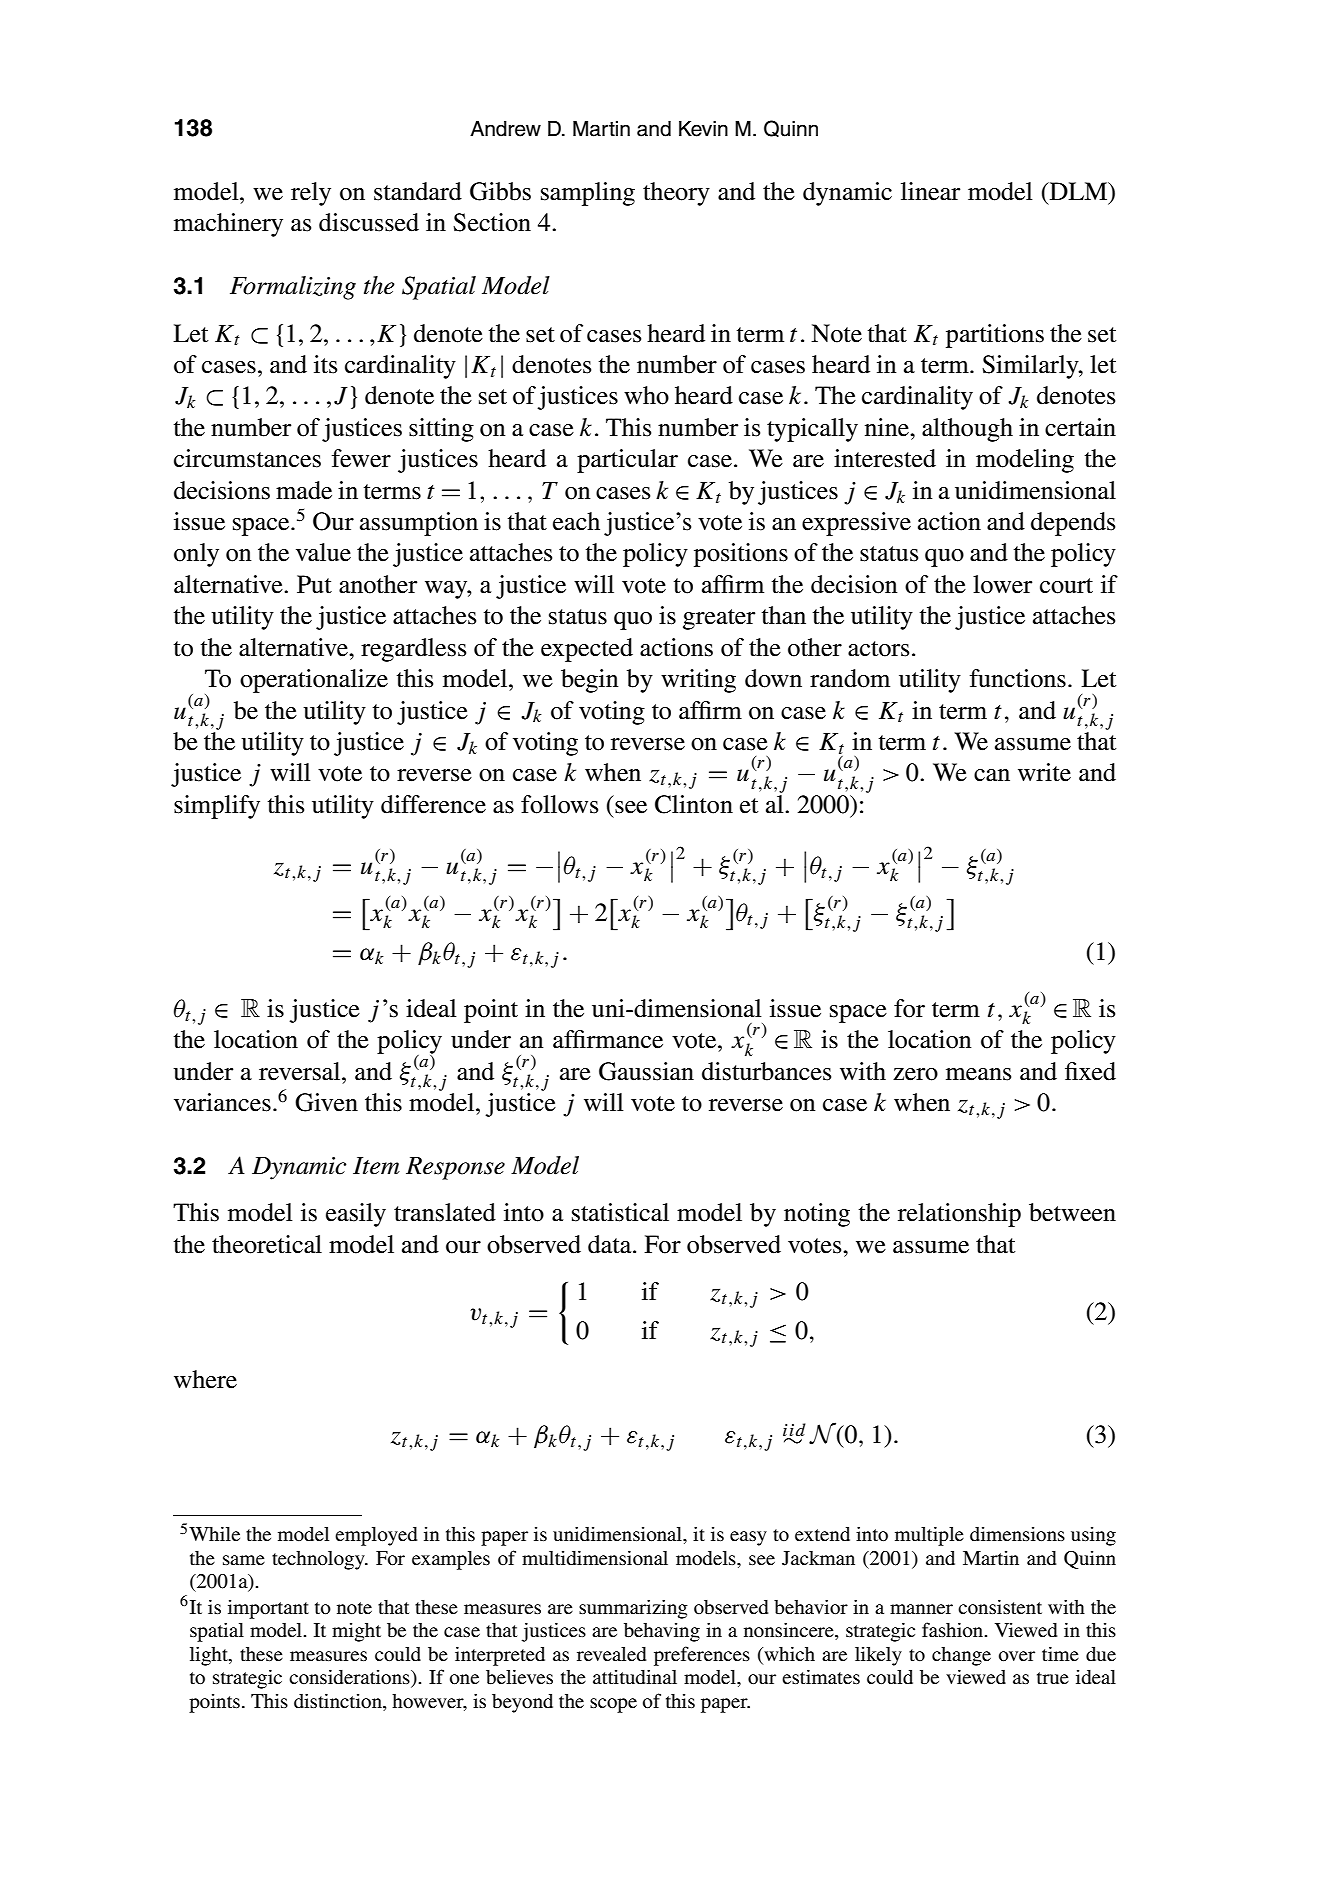 This screenshot has height=1892, width=1325. Describe the element at coordinates (698, 681) in the screenshot. I see `writing` at that location.
